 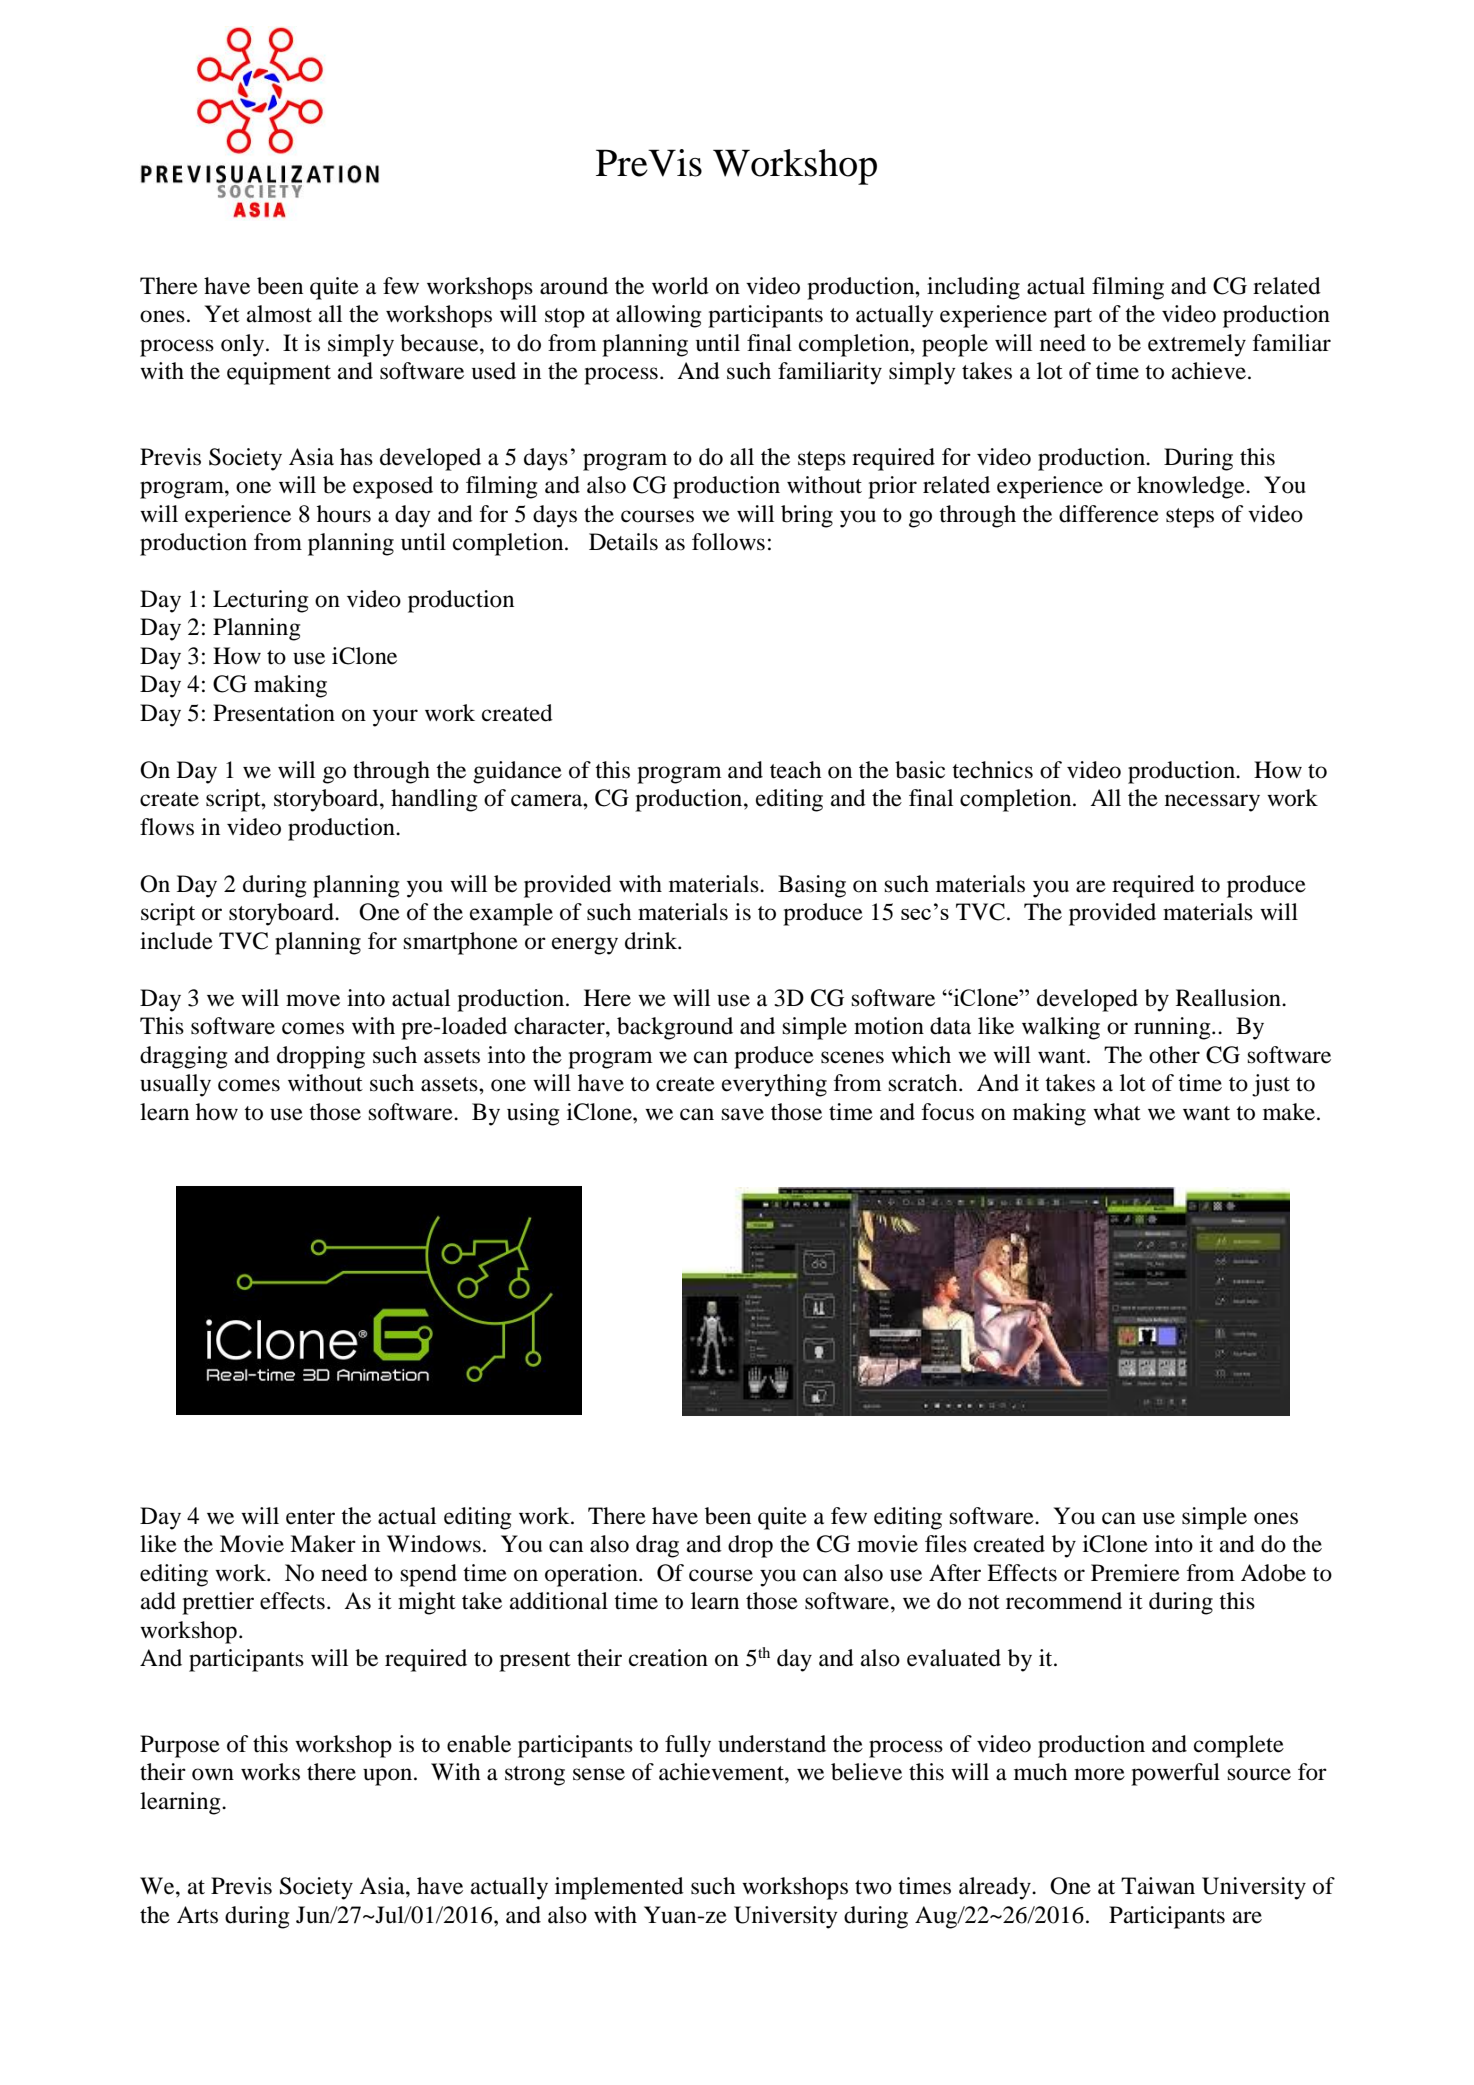 I want to click on almost, so click(x=279, y=314).
